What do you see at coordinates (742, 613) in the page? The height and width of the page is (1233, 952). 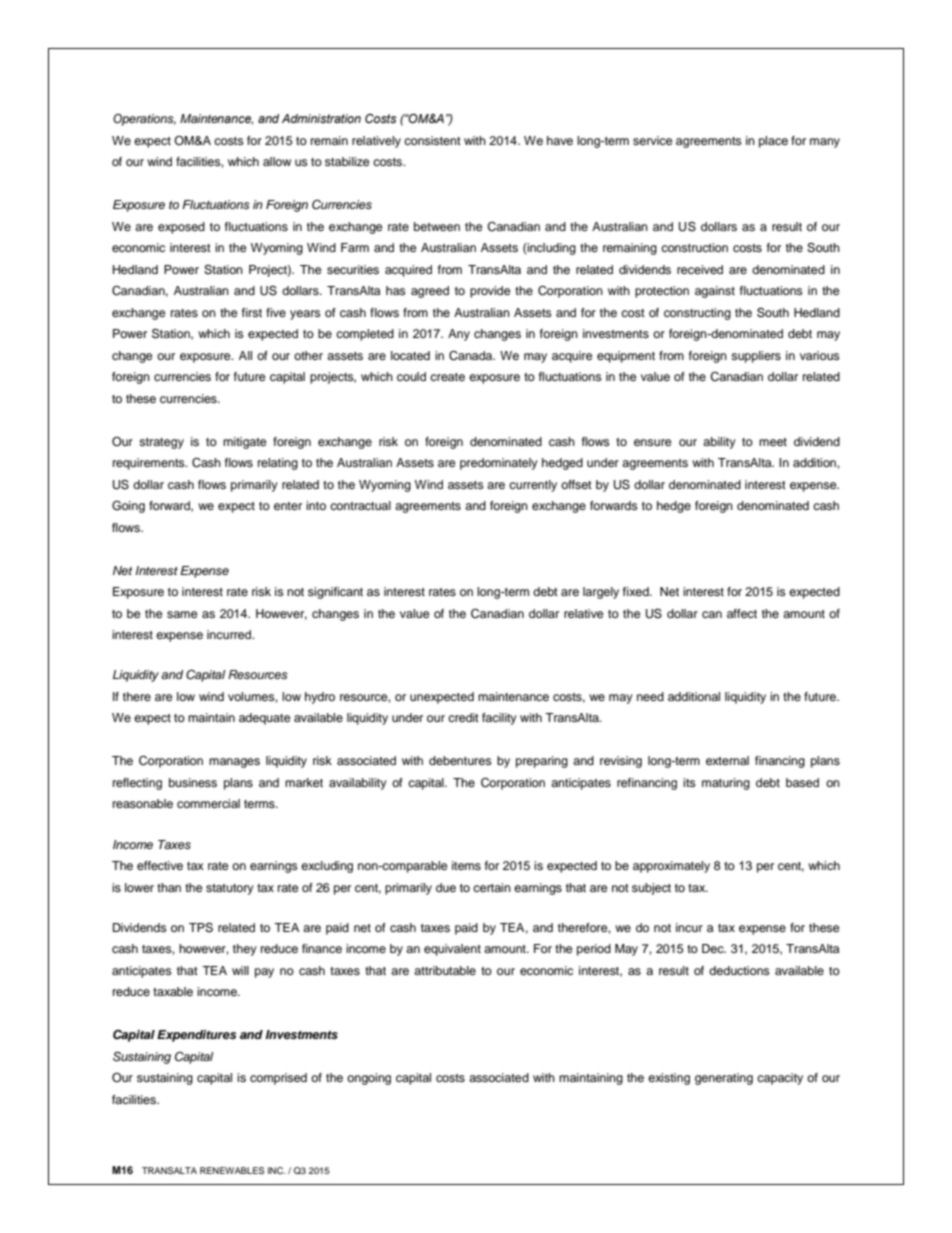 I see `affect` at bounding box center [742, 613].
